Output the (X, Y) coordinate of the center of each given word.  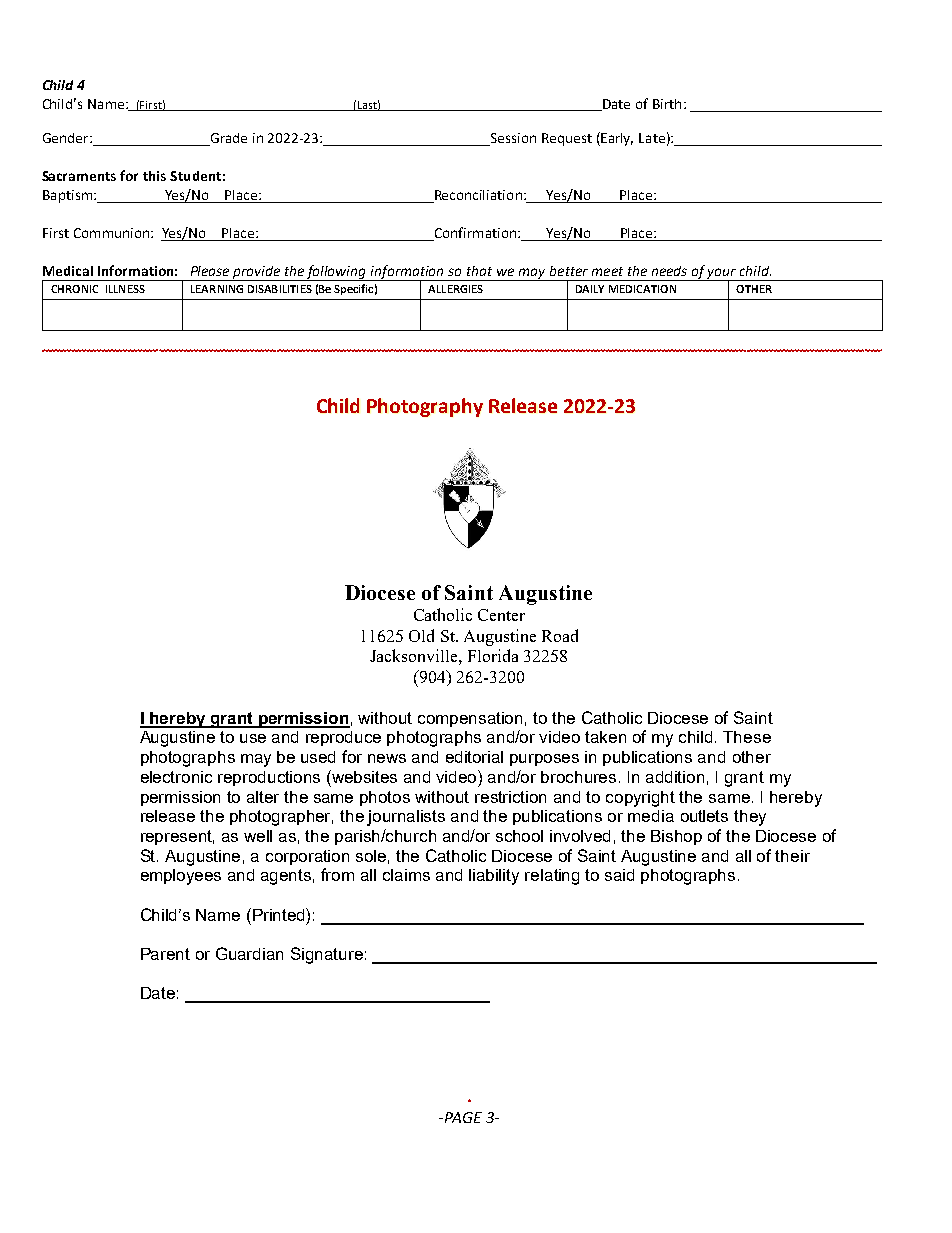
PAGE (462, 1117)
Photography (425, 407)
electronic (176, 777)
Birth (667, 104)
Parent (165, 954)
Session (512, 139)
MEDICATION (642, 289)
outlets (704, 816)
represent (177, 837)
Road (560, 635)
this (154, 176)
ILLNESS (125, 289)
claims (406, 875)
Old (421, 635)
